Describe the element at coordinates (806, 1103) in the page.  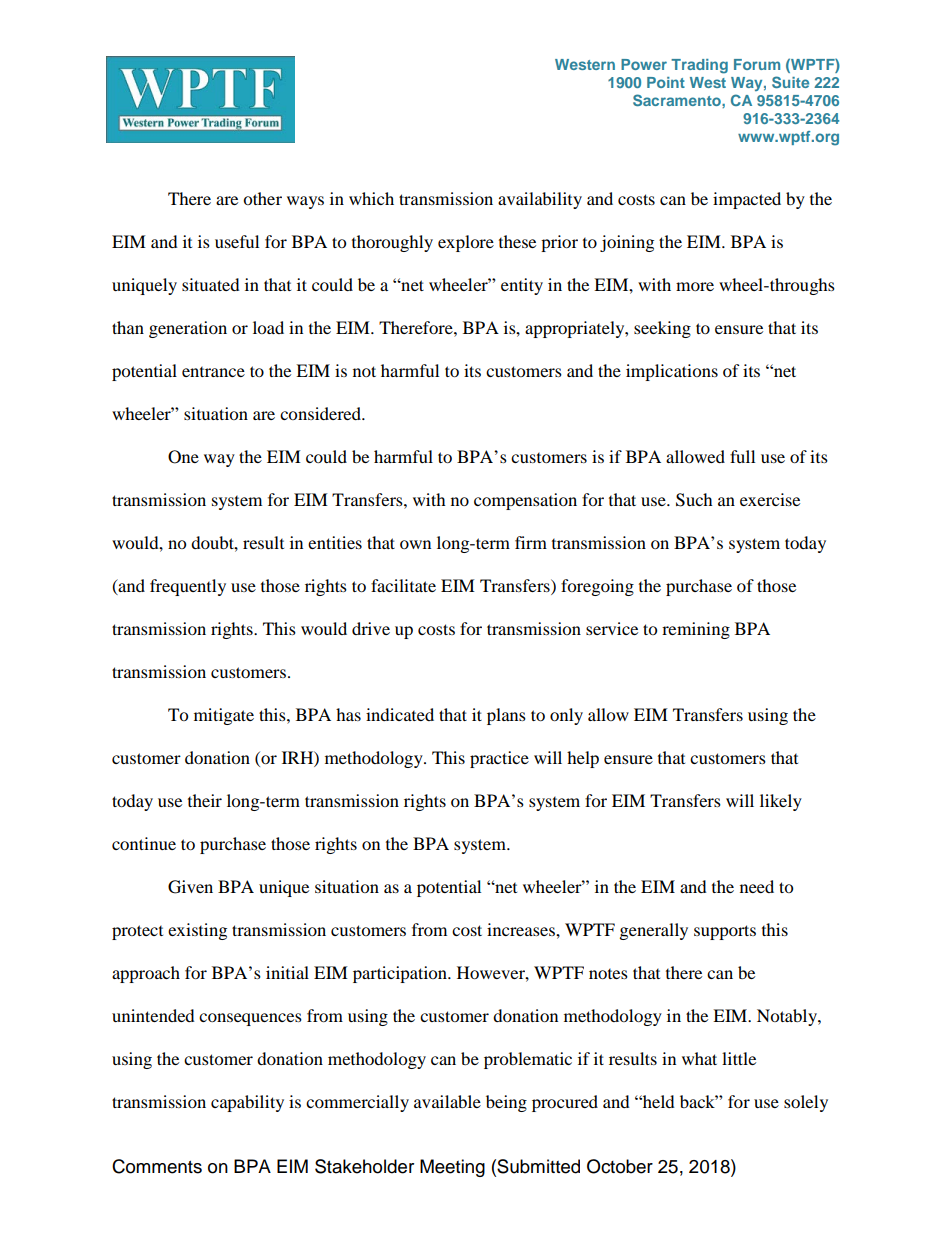
I see `solely` at that location.
